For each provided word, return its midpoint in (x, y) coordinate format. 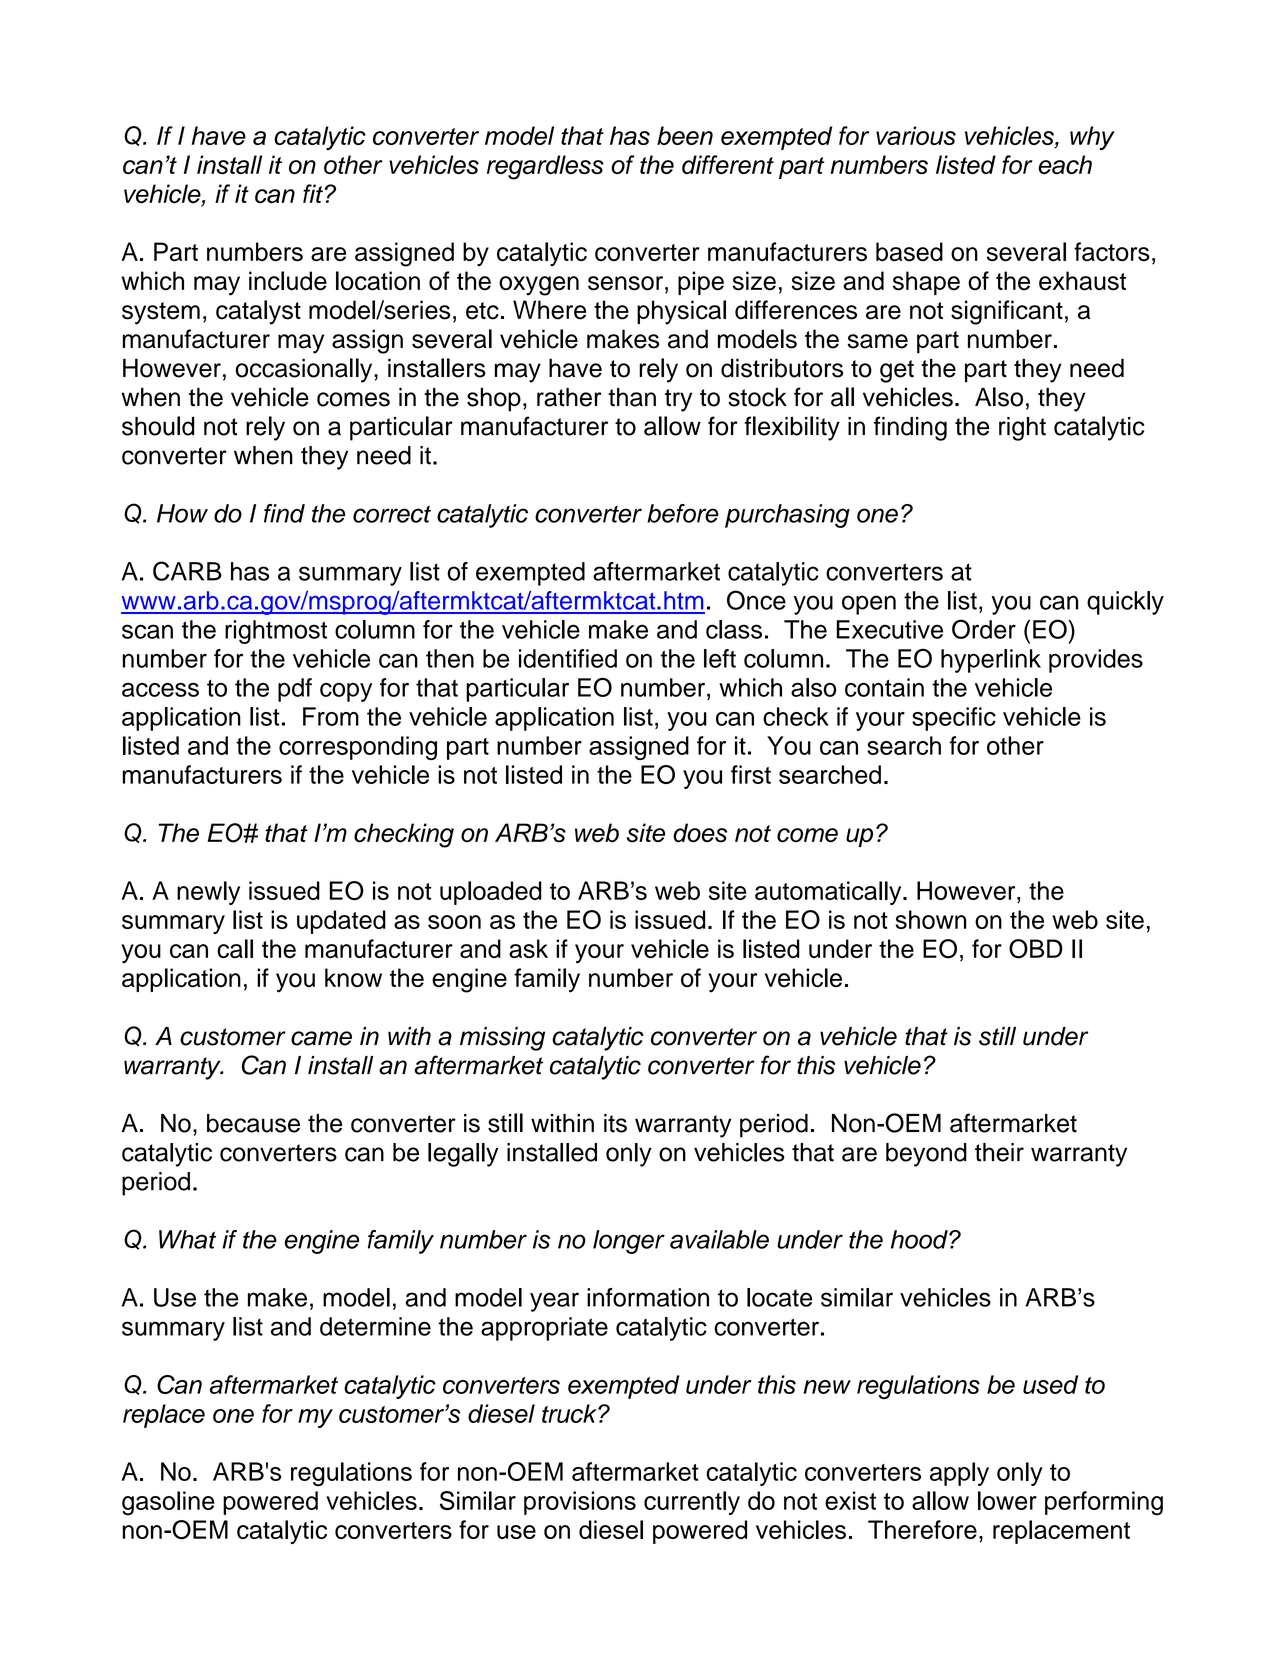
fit (313, 193)
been (685, 135)
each (1065, 164)
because (253, 1123)
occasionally (305, 370)
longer (629, 1242)
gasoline (168, 1503)
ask (528, 948)
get (897, 371)
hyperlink (991, 661)
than (632, 397)
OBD (1036, 949)
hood (920, 1239)
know (353, 977)
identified (568, 658)
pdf (295, 690)
